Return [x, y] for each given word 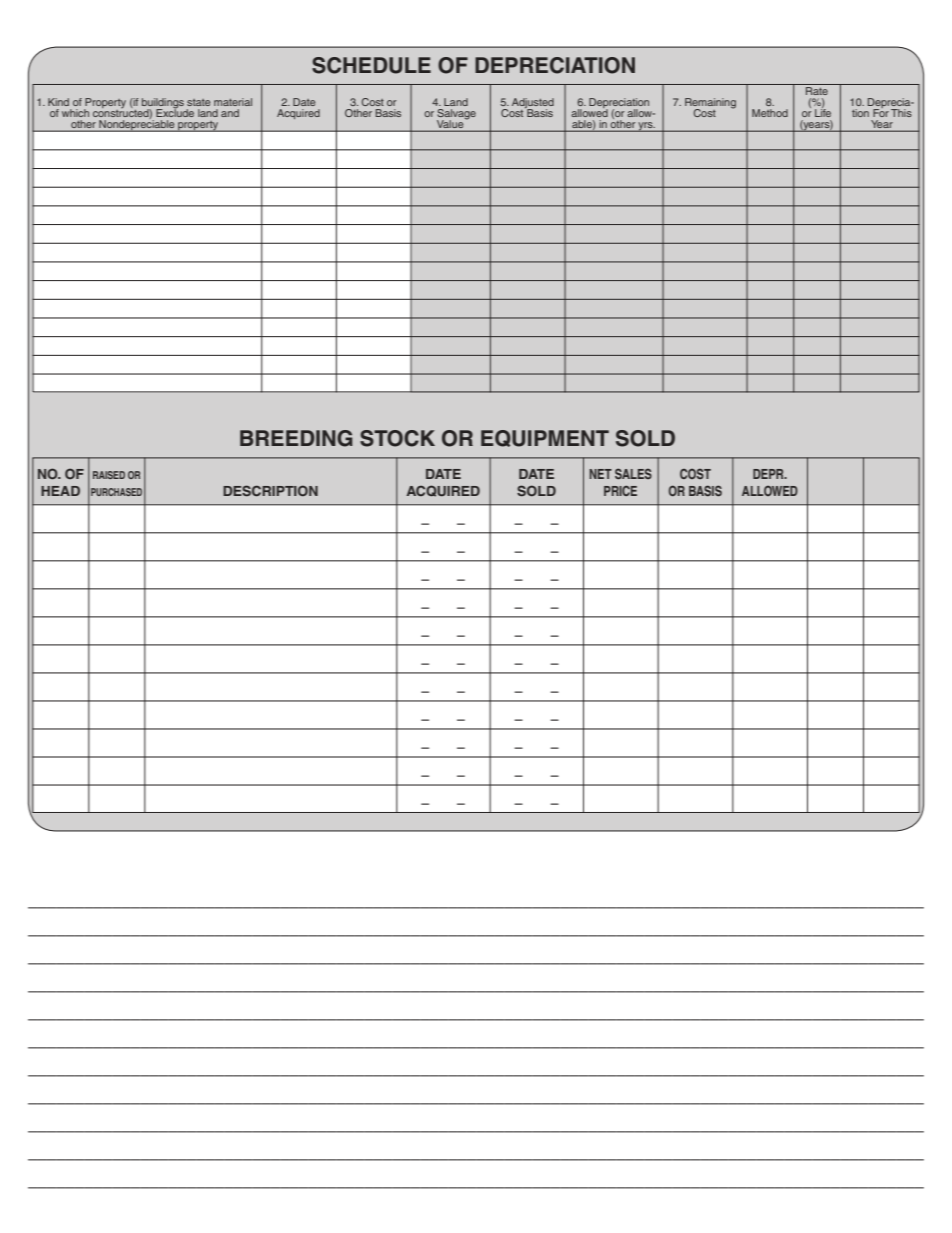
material [233, 102]
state [198, 102]
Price [620, 490]
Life [823, 111]
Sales [633, 473]
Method [770, 113]
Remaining [710, 104]
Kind [58, 102]
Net [600, 474]
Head [60, 491]
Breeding [296, 438]
